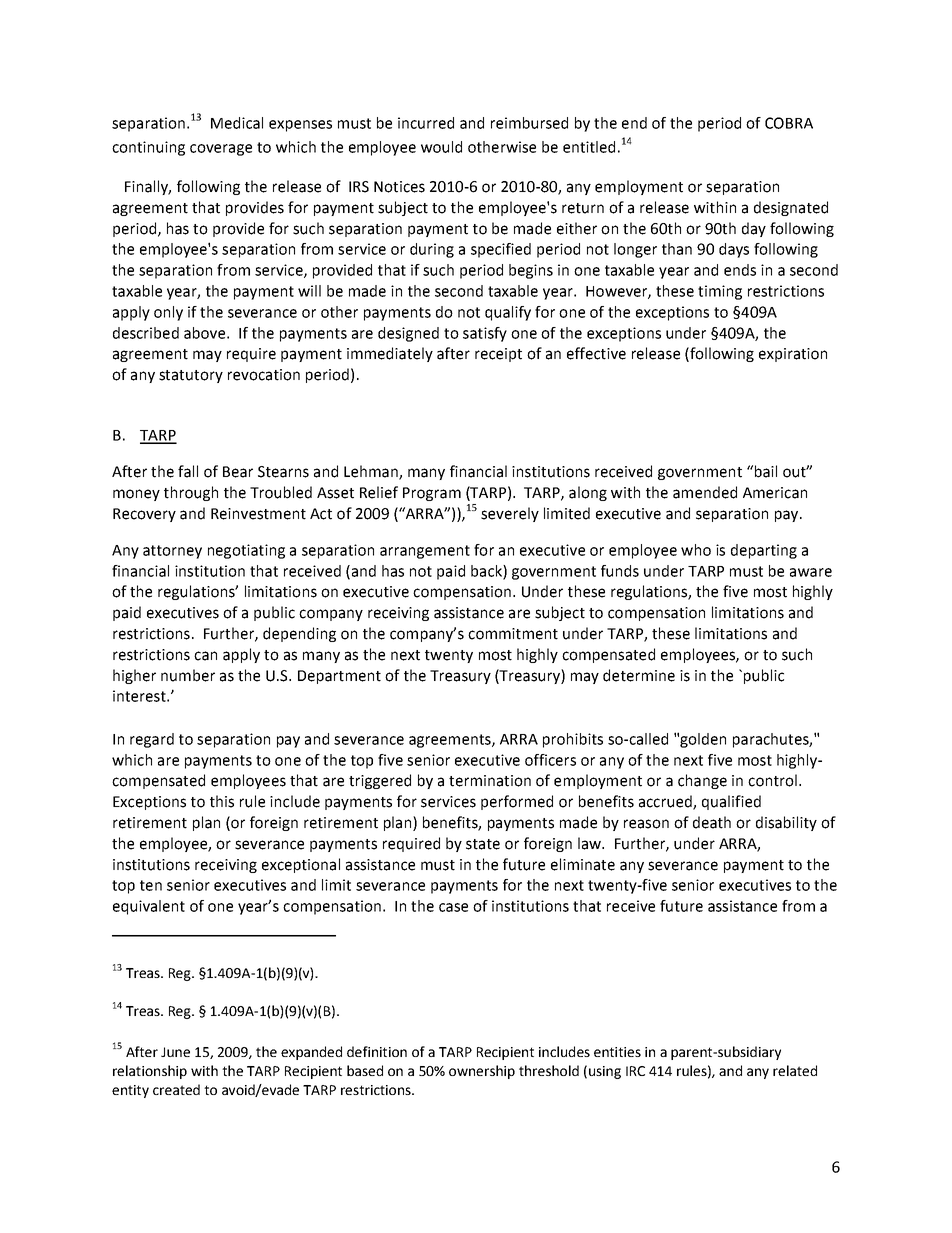 The width and height of the page is (952, 1233). I want to click on June, so click(175, 1052).
